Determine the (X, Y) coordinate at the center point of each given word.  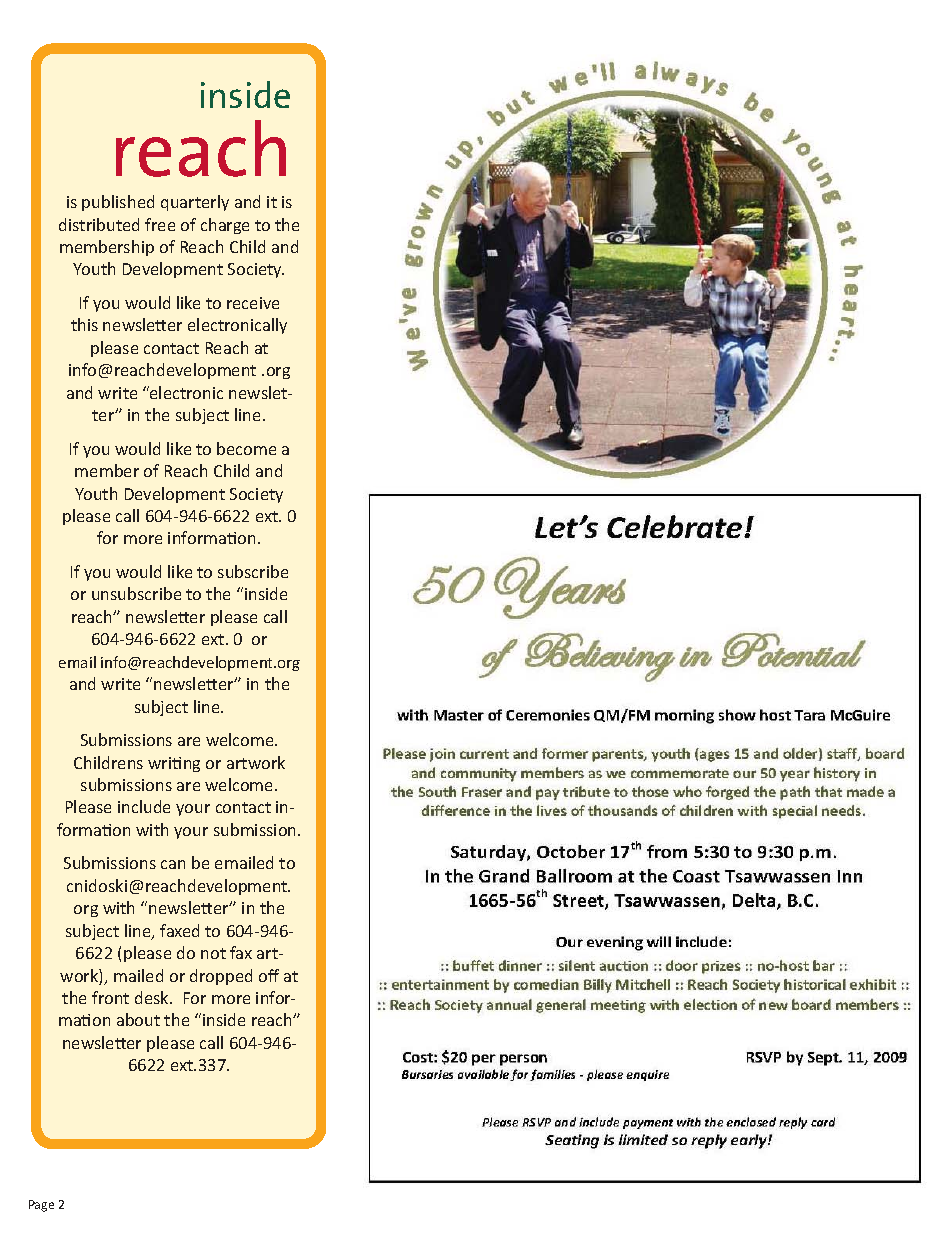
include (144, 806)
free (160, 224)
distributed (99, 224)
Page (41, 1206)
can (173, 864)
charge (225, 226)
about (138, 1019)
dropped (221, 977)
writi (164, 763)
